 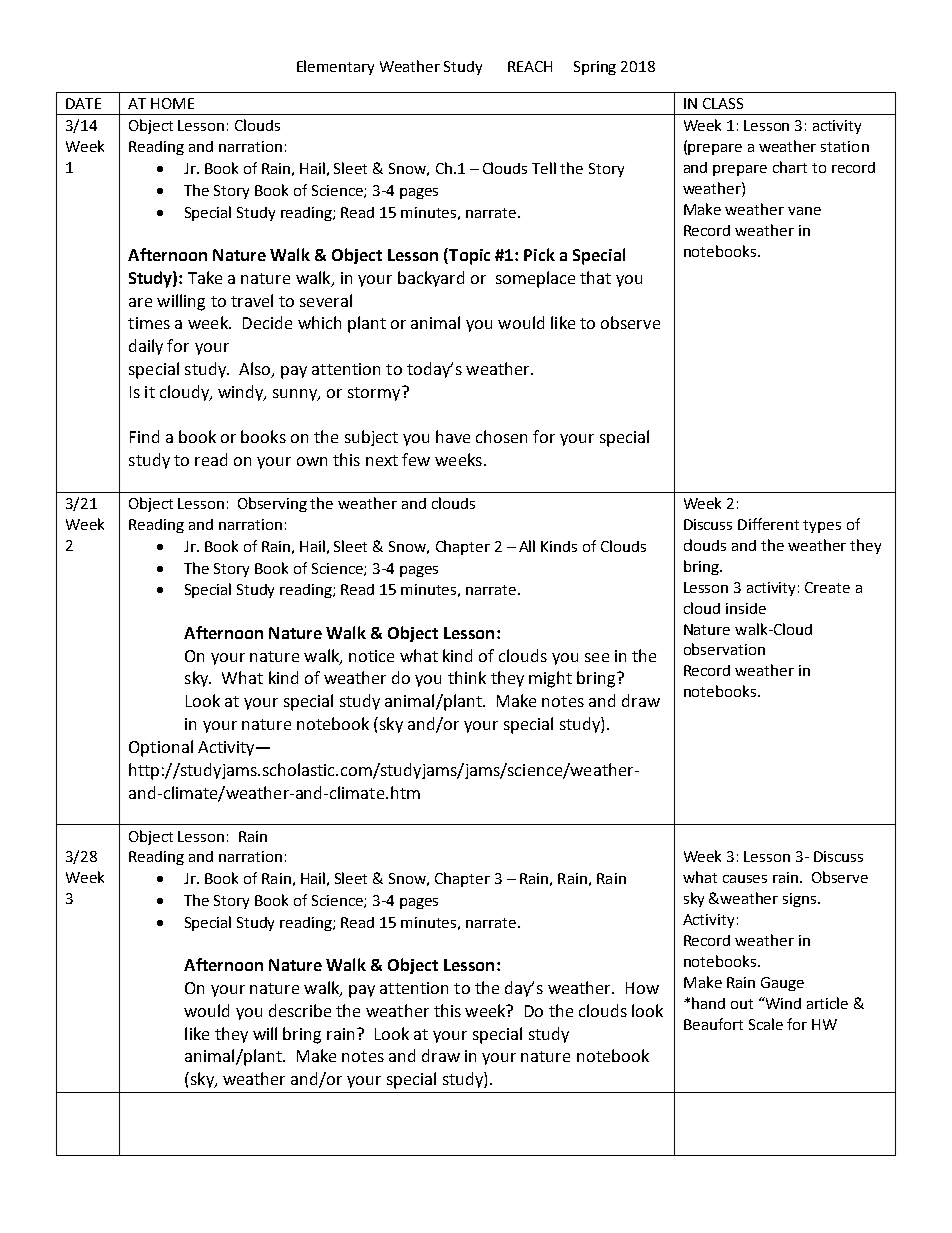 What do you see at coordinates (768, 524) in the image?
I see `Different` at bounding box center [768, 524].
